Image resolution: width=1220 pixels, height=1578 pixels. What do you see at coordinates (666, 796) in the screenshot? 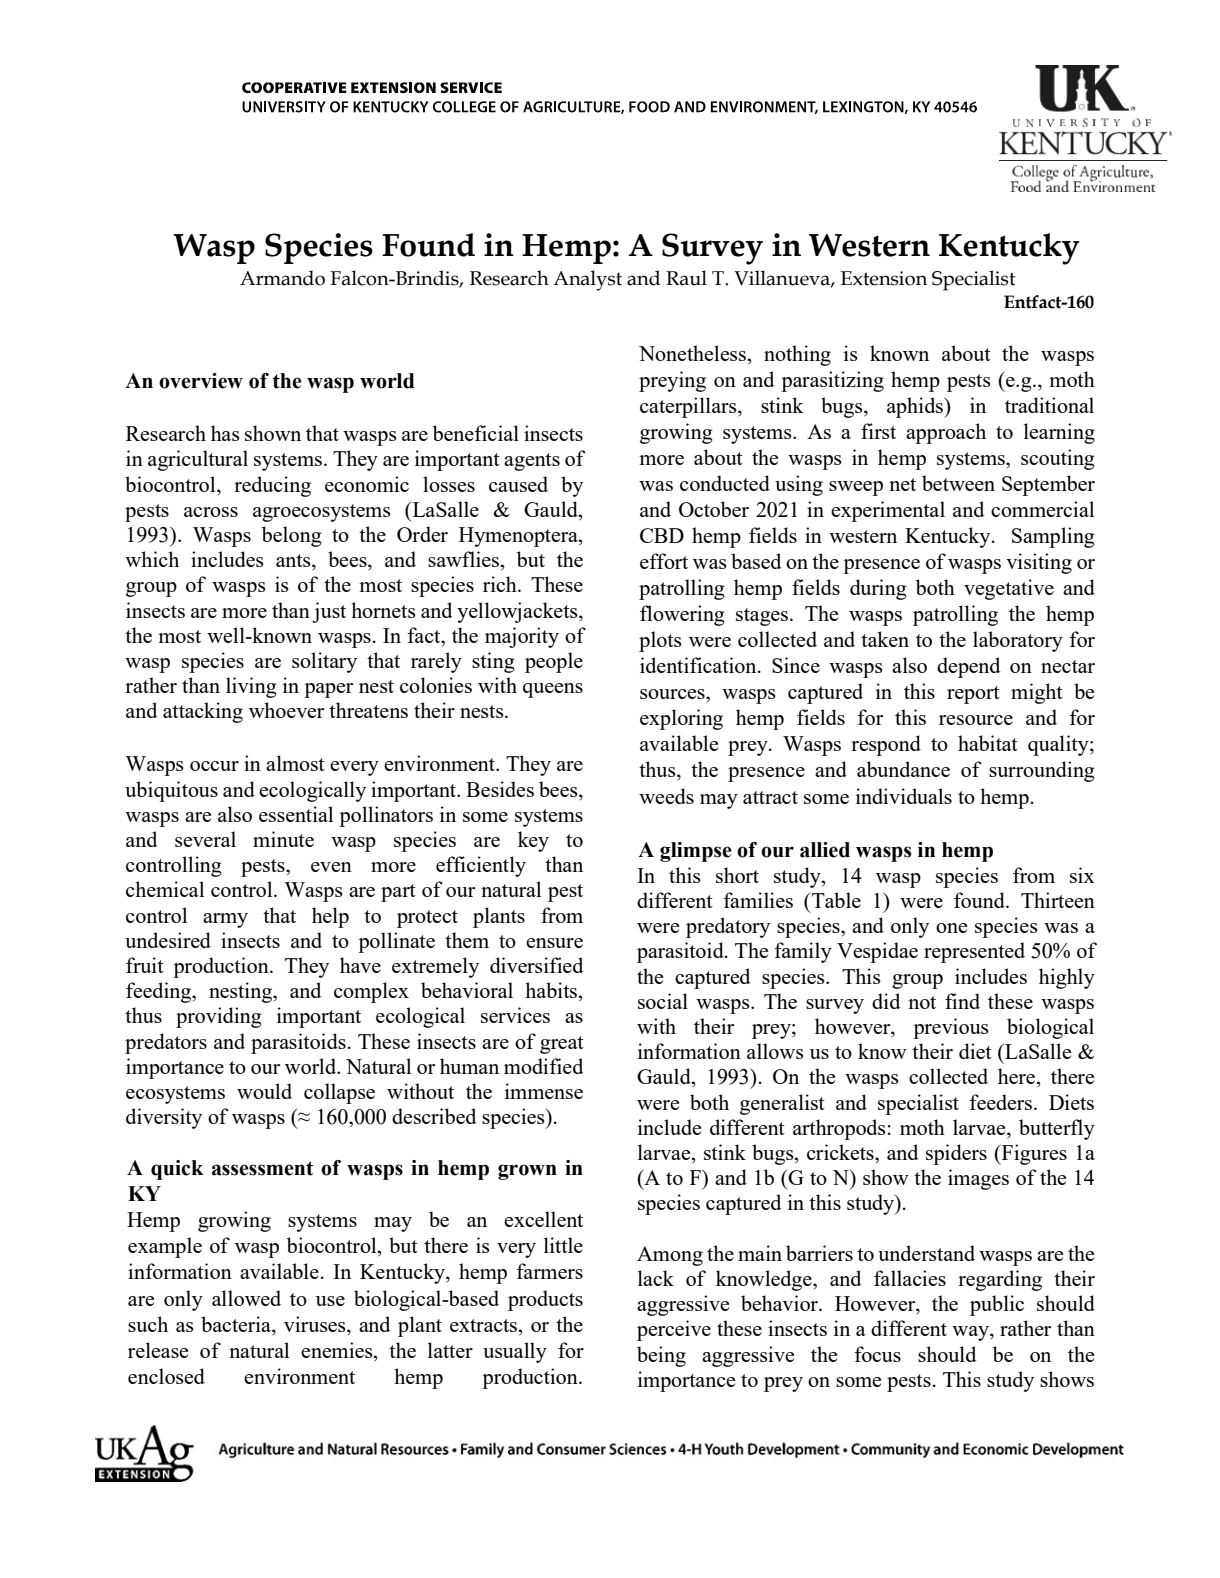
I see `weeds` at bounding box center [666, 796].
